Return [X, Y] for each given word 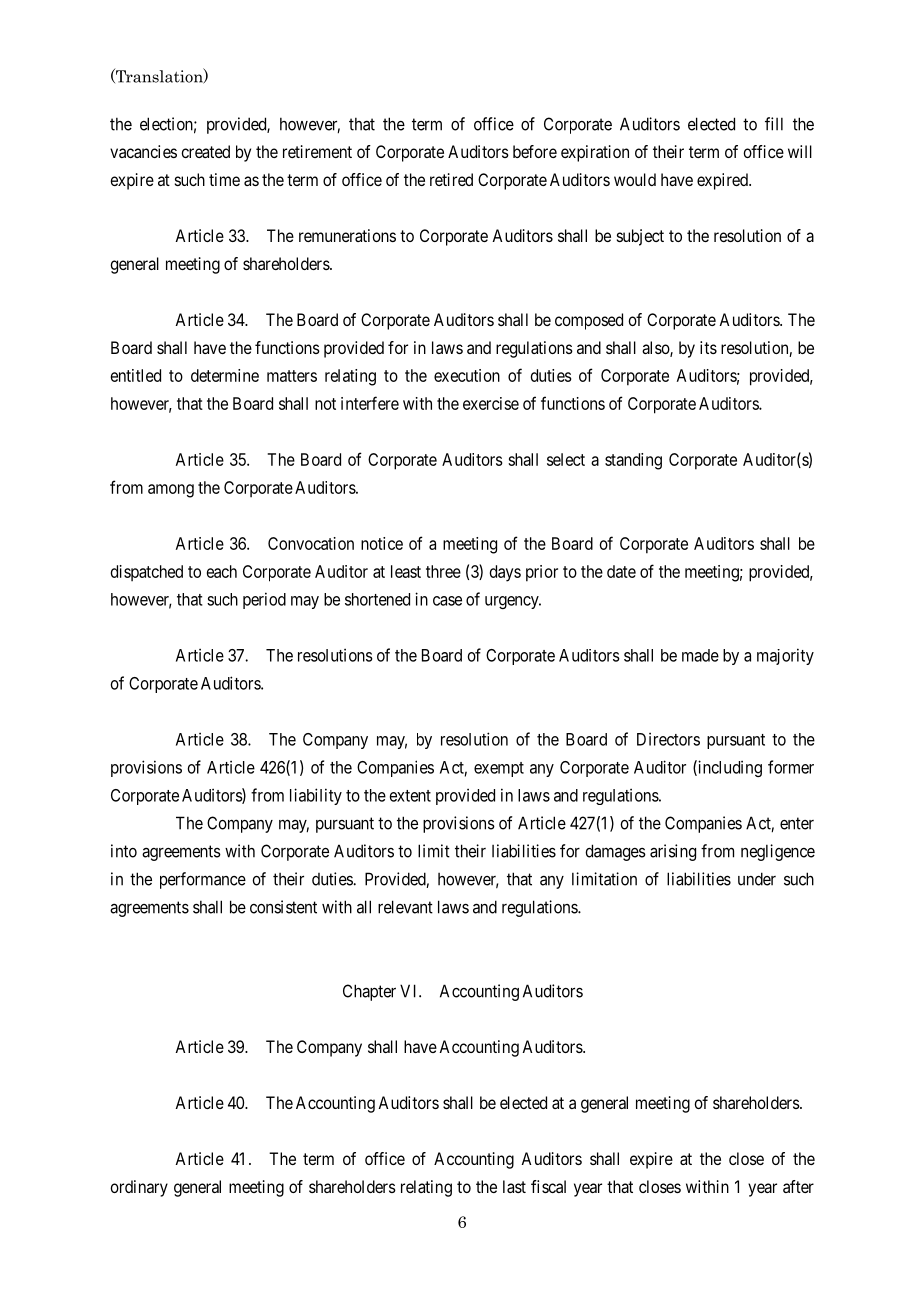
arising [673, 852]
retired [451, 179]
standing [633, 461]
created [205, 151]
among [171, 491]
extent [410, 796]
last [514, 1186]
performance [203, 880]
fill [774, 124]
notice [382, 543]
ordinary [139, 1188]
